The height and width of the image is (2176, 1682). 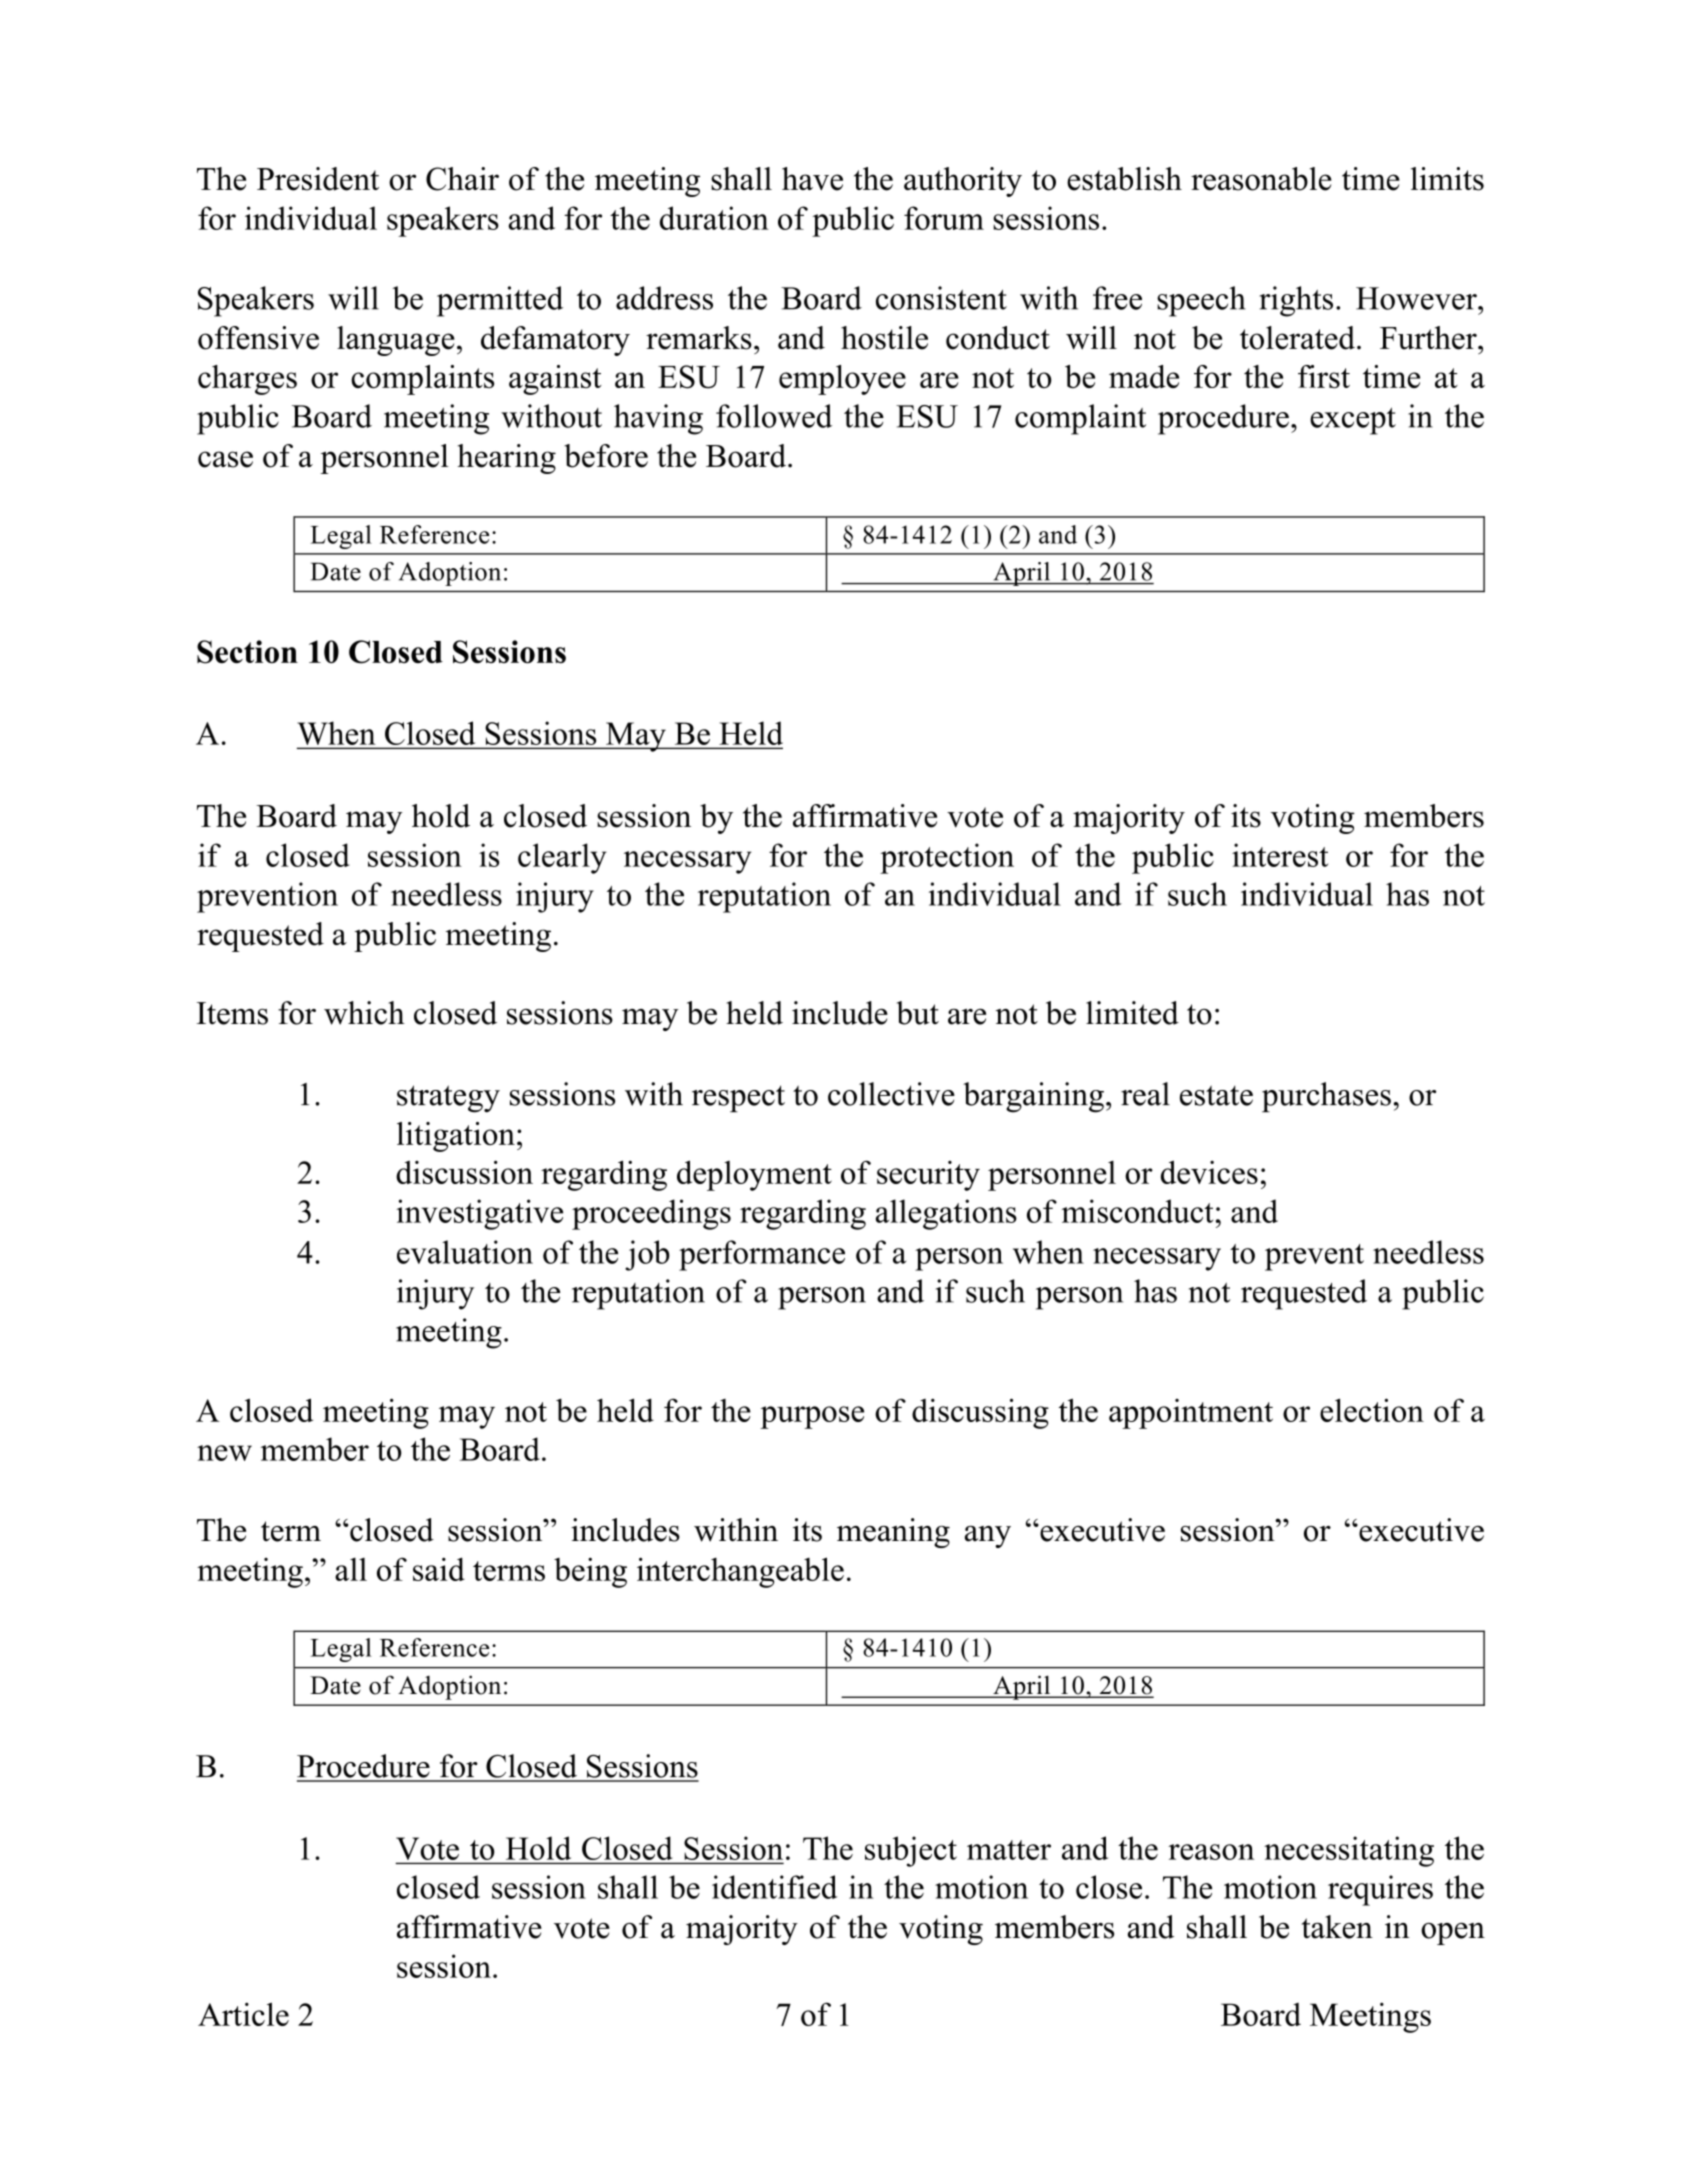 I want to click on purpose, so click(x=812, y=1417).
